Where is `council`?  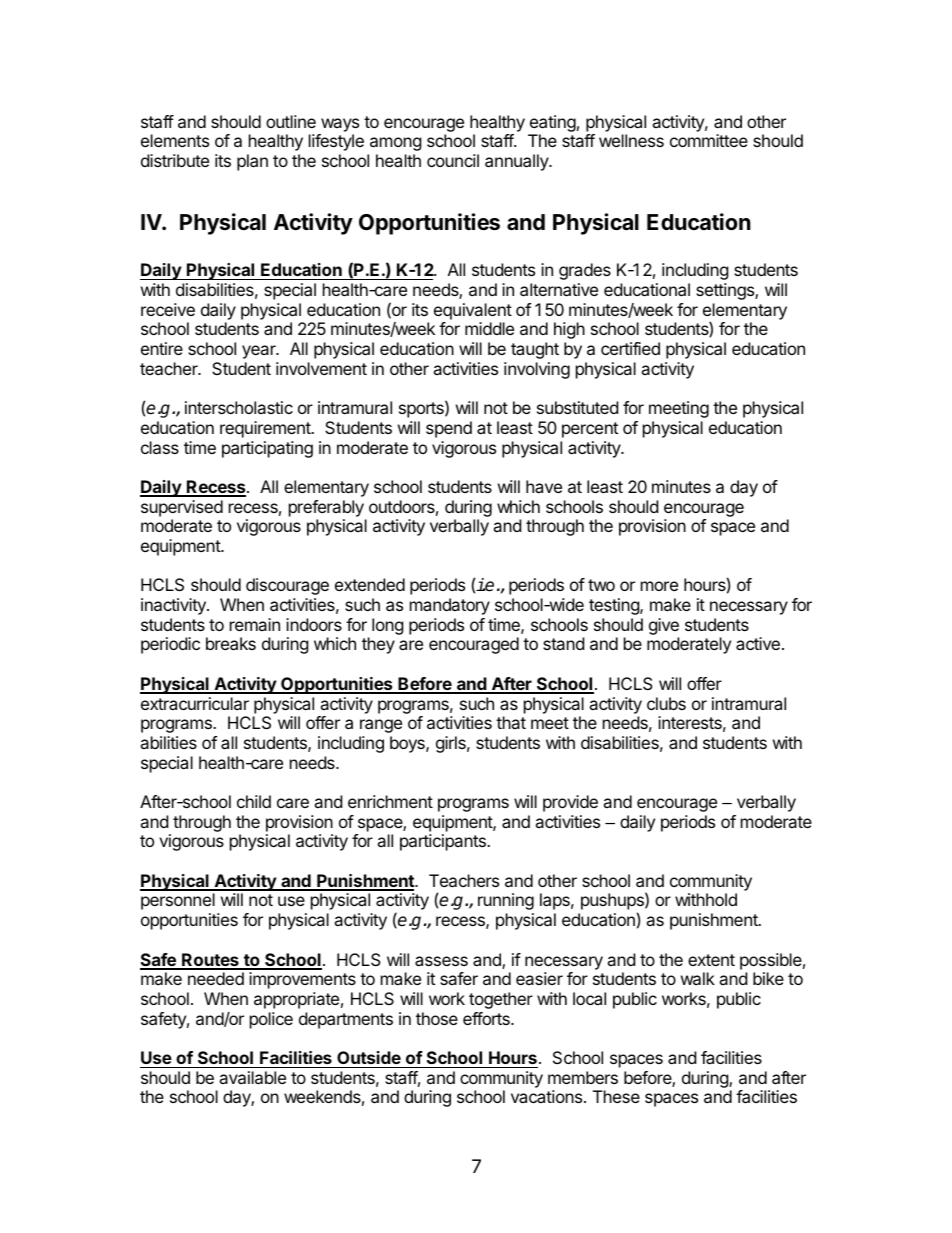
council is located at coordinates (453, 160).
